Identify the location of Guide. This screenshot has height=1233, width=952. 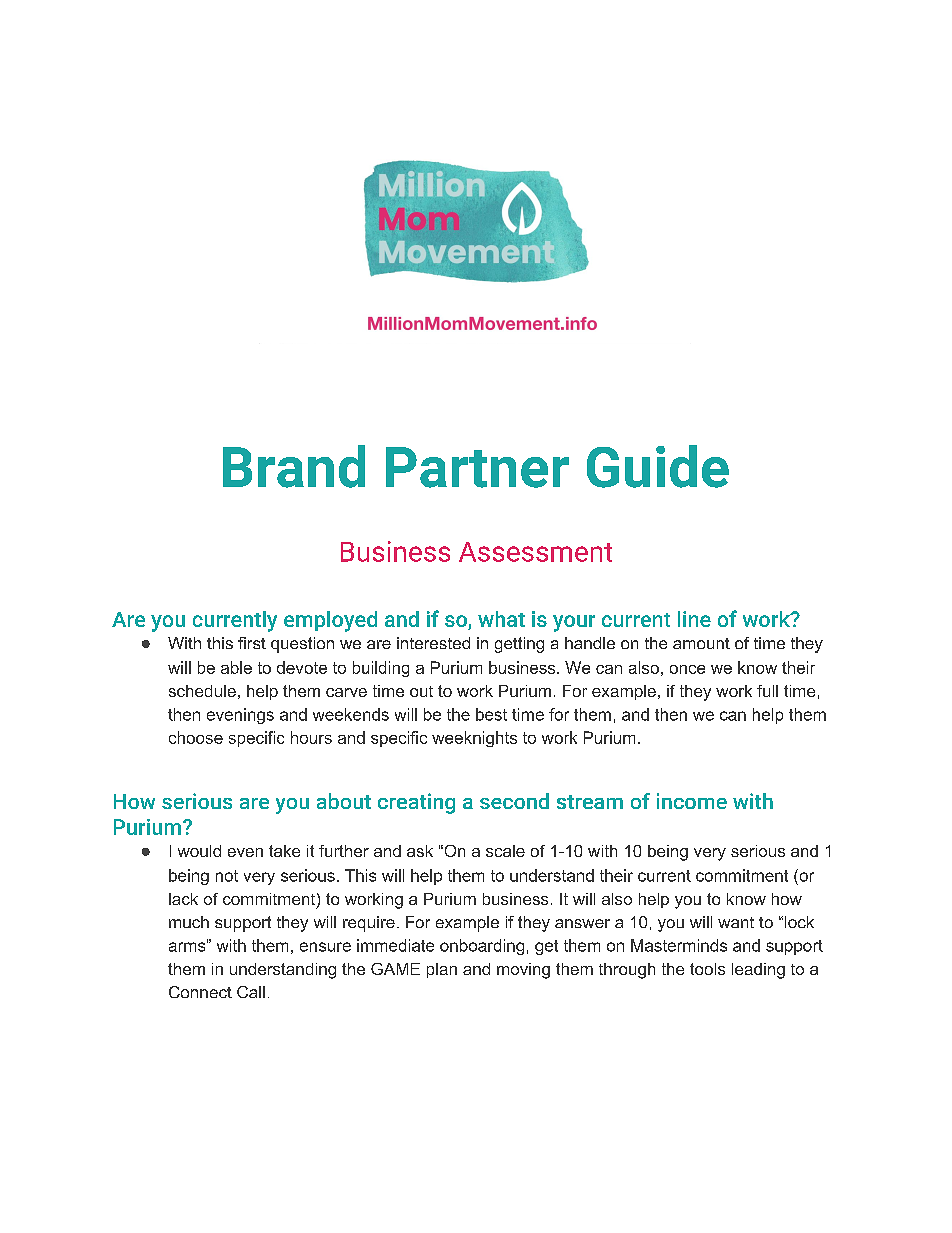
(658, 466).
